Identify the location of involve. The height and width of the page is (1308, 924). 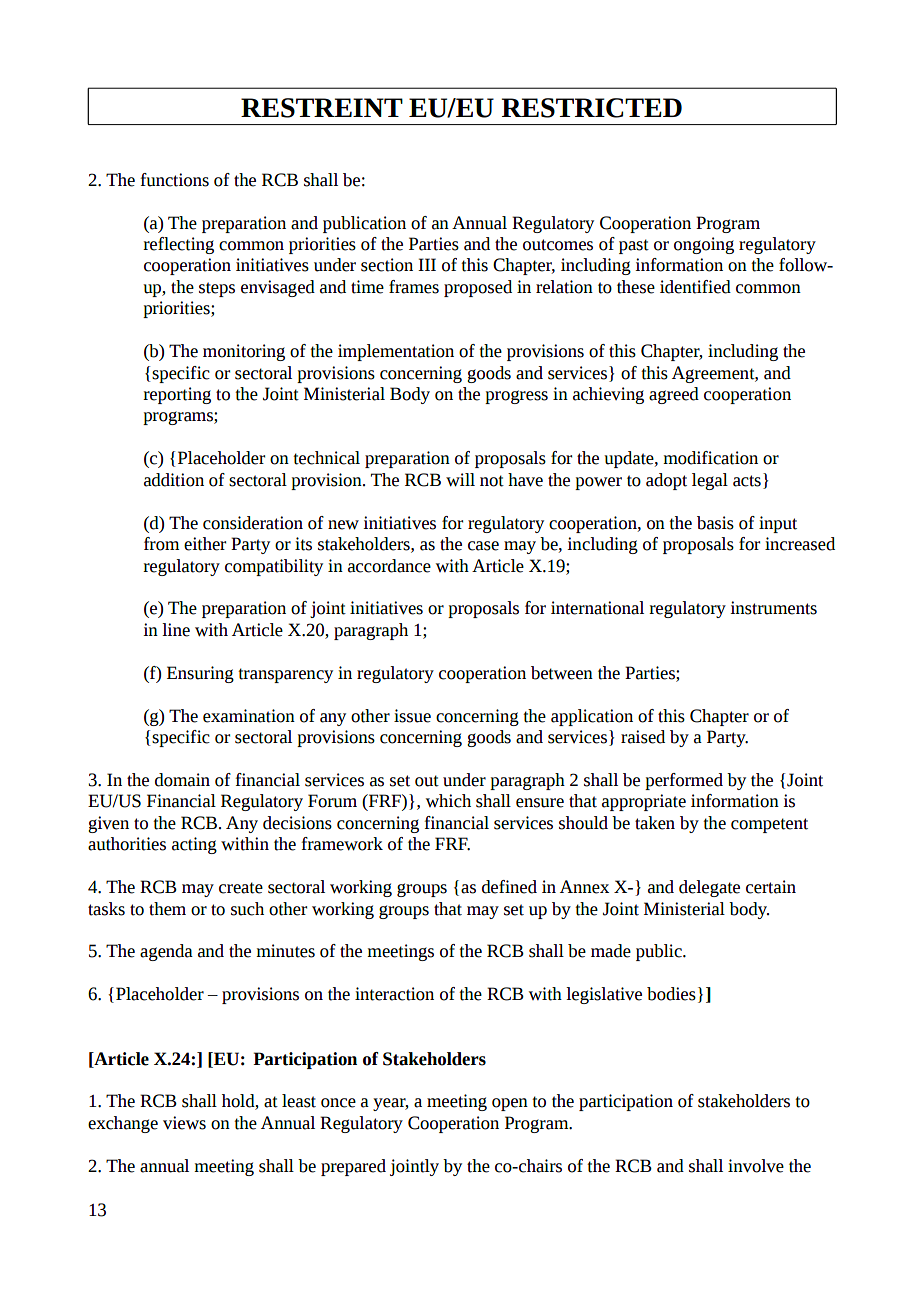
(756, 1166).
